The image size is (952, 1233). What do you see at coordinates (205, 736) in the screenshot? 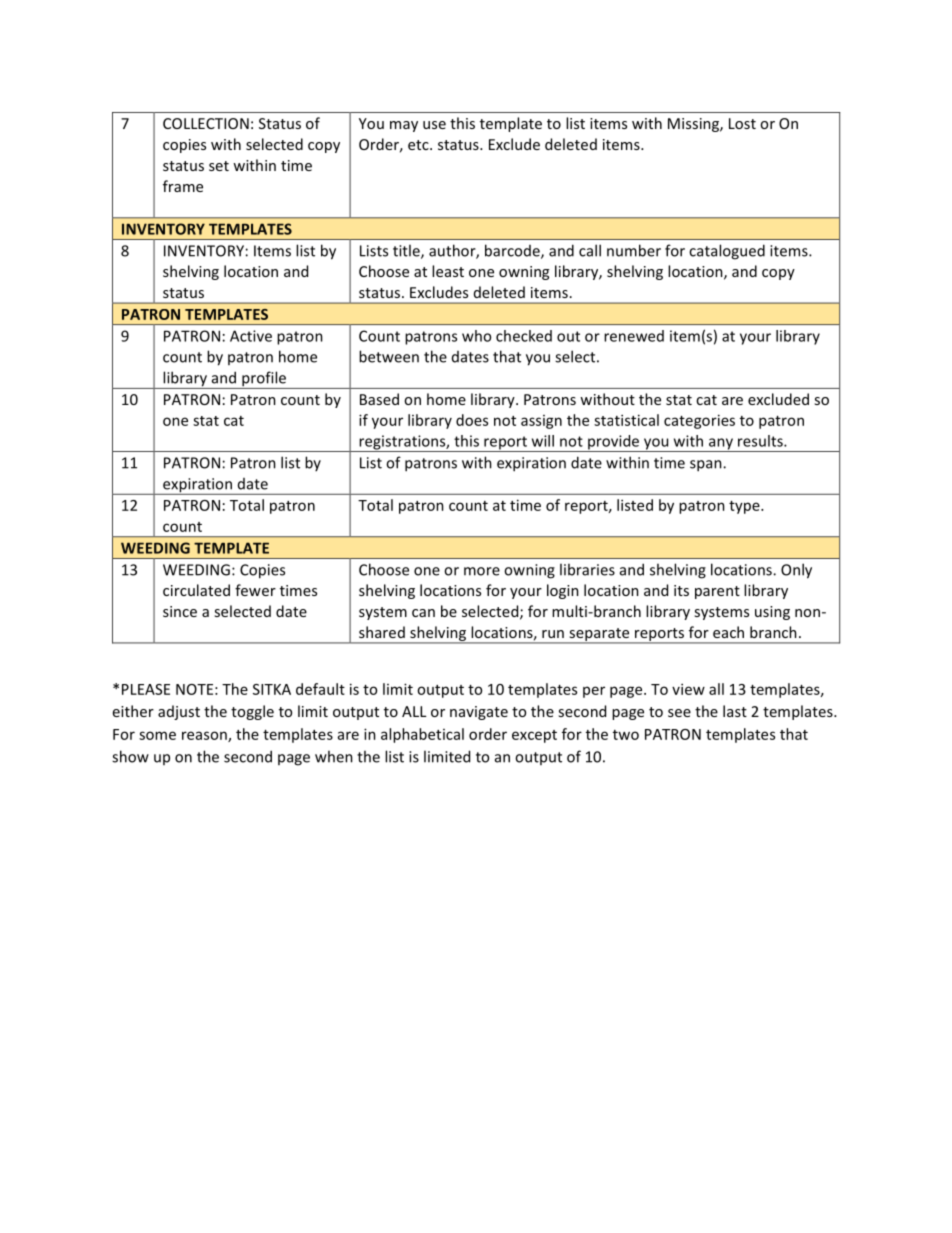
I see `reason` at bounding box center [205, 736].
